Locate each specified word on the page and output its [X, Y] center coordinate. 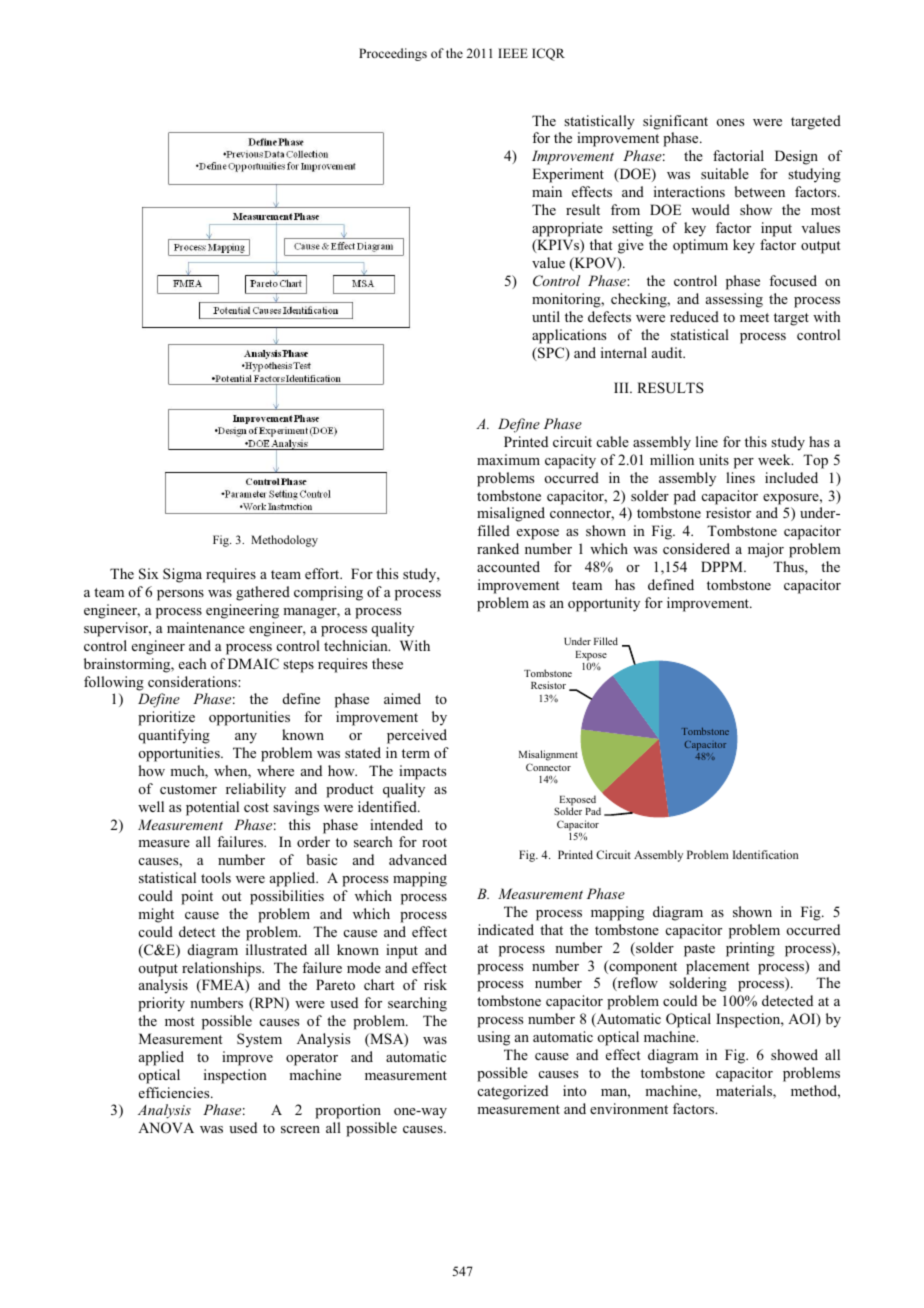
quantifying [174, 736]
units [714, 459]
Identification [766, 854]
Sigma [182, 575]
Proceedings [393, 54]
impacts [422, 772]
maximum [508, 459]
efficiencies [175, 1092]
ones [730, 122]
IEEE [513, 53]
